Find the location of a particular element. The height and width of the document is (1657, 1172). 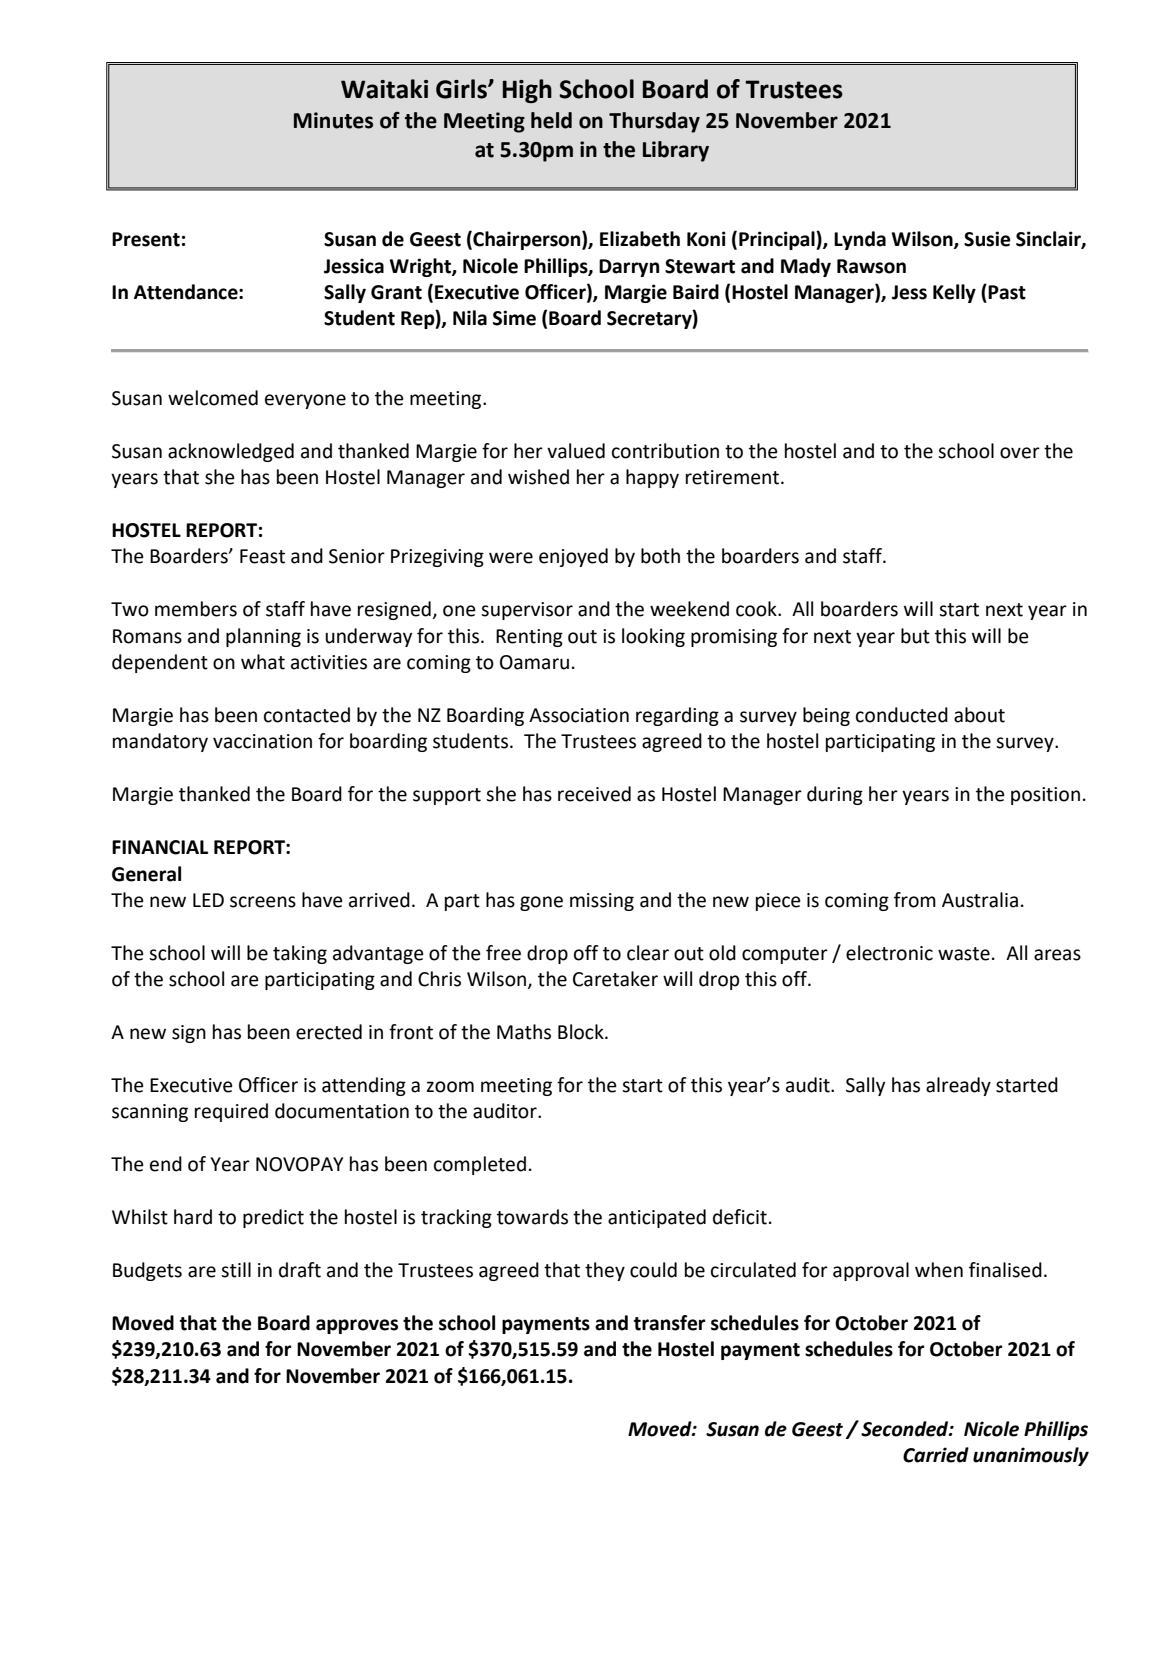

Caretaker is located at coordinates (615, 979).
